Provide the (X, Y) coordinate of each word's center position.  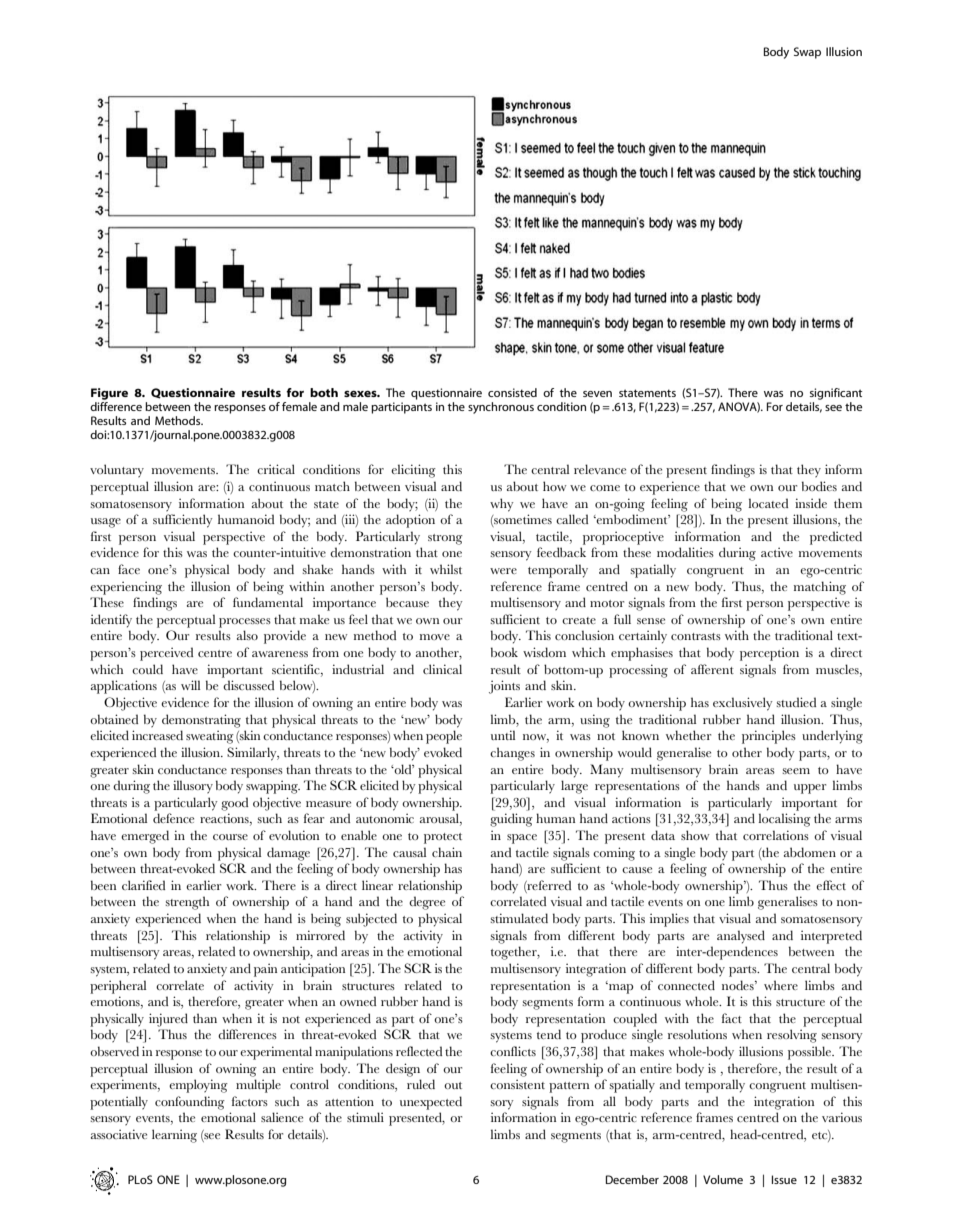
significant (836, 394)
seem (796, 771)
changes (512, 754)
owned (358, 1001)
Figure (109, 394)
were (503, 571)
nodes (739, 985)
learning (174, 1136)
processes (245, 623)
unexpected (431, 1103)
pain (265, 970)
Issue (784, 1179)
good (234, 804)
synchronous (501, 408)
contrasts (696, 636)
